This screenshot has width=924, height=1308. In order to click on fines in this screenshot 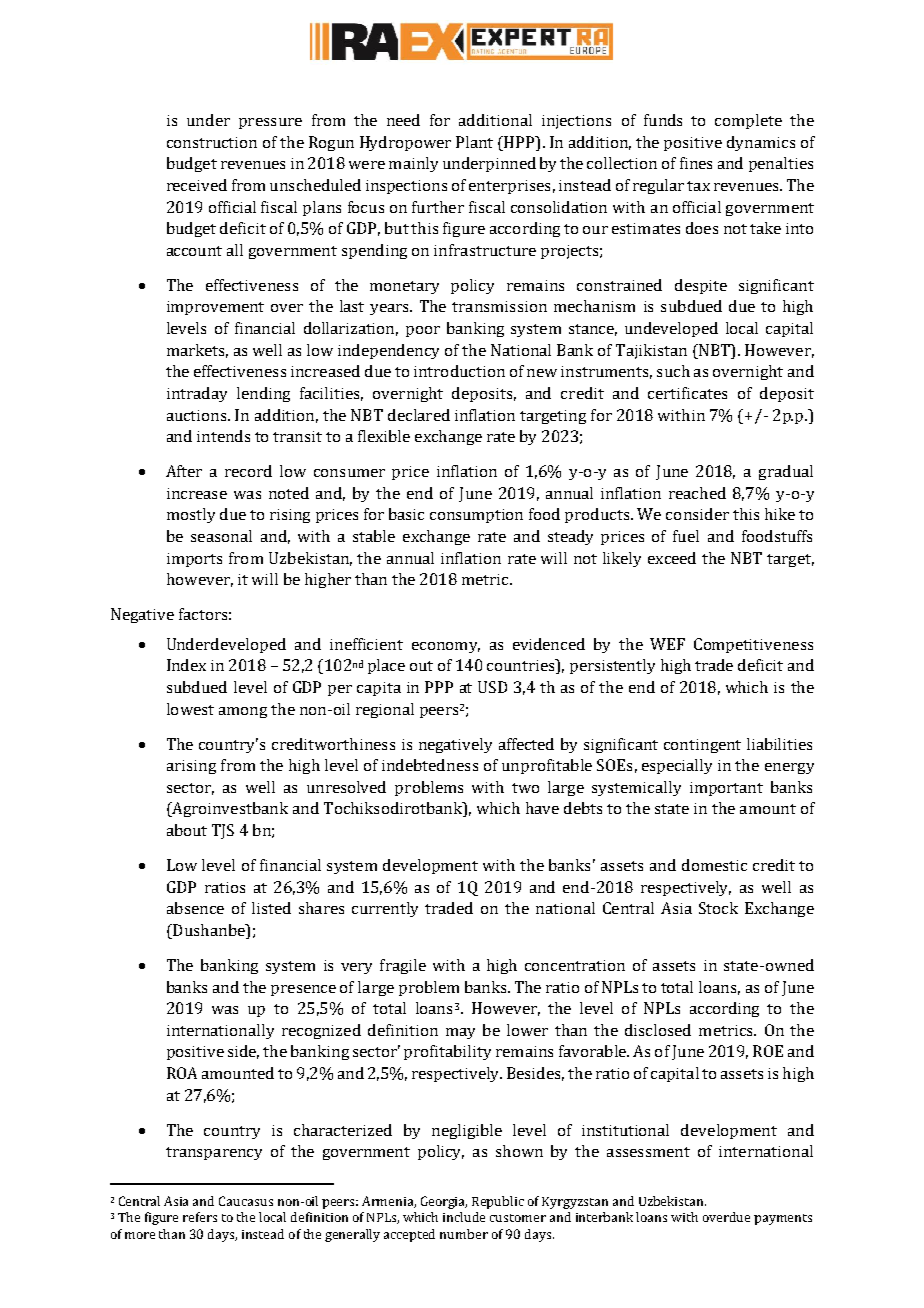, I will do `click(696, 163)`.
